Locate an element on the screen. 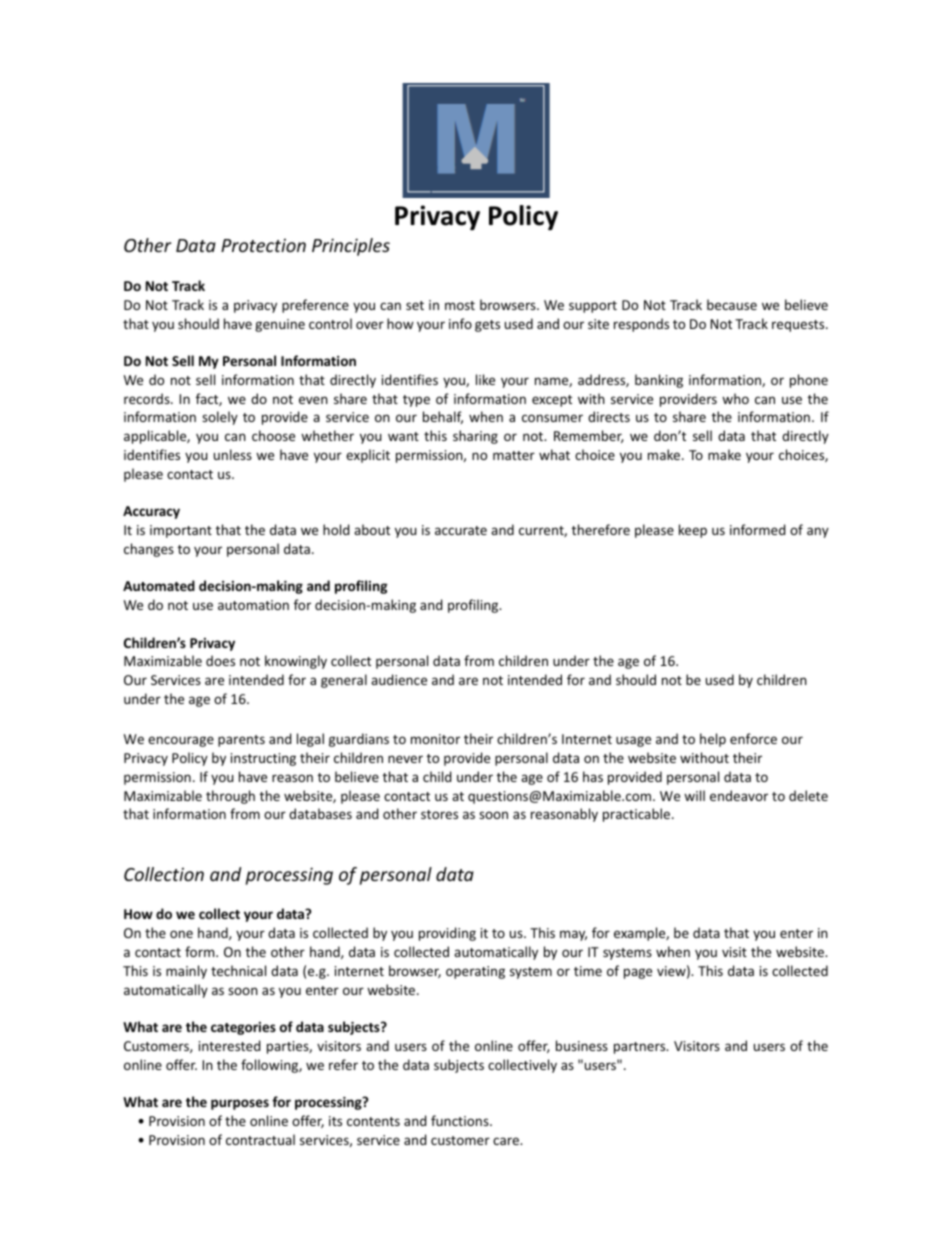 This screenshot has height=1233, width=952. Protection is located at coordinates (263, 245).
